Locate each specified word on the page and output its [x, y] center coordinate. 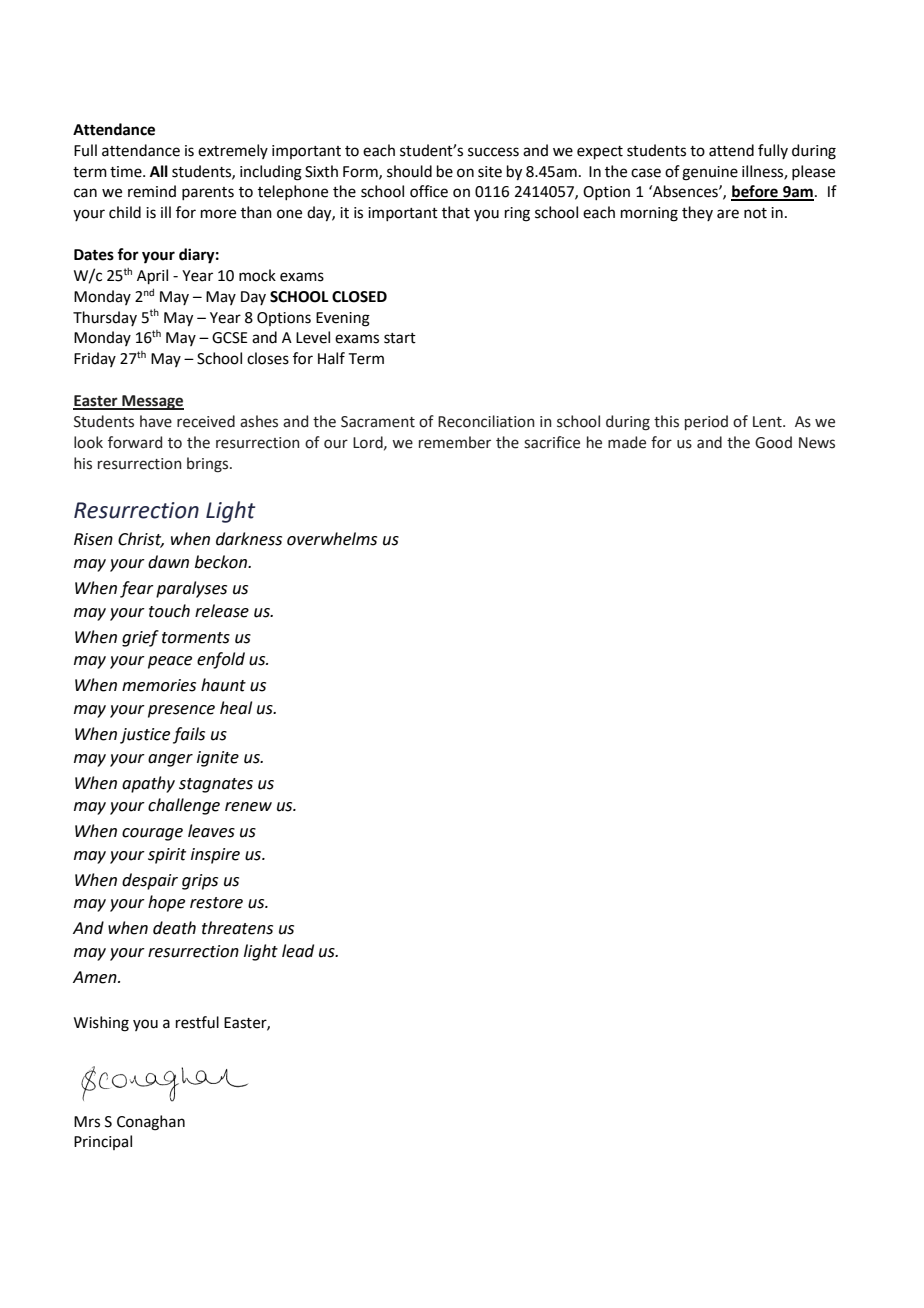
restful [197, 1022]
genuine [710, 173]
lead [298, 951]
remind [152, 191]
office [429, 191]
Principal [103, 1142]
